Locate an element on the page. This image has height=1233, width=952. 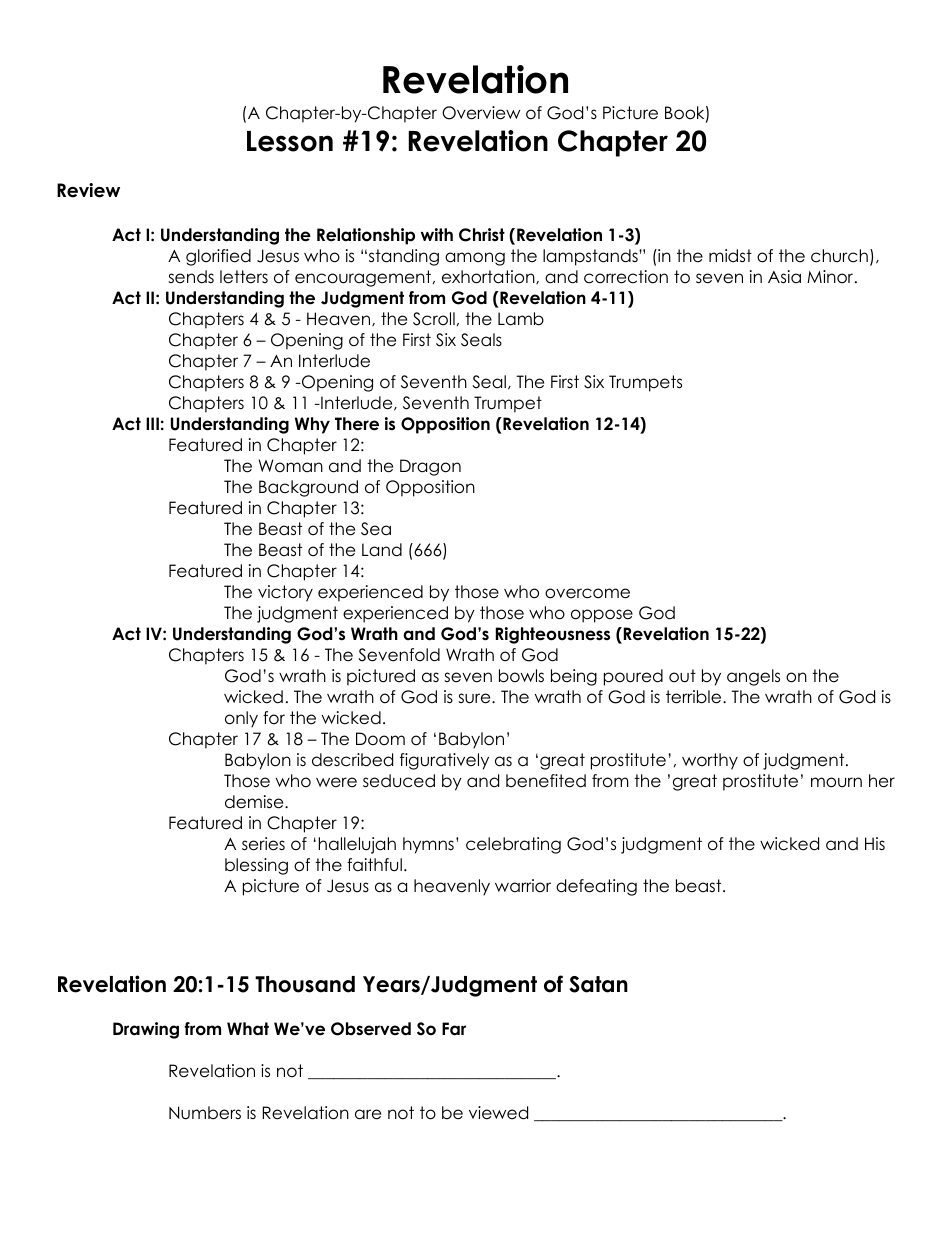
midst is located at coordinates (730, 256).
